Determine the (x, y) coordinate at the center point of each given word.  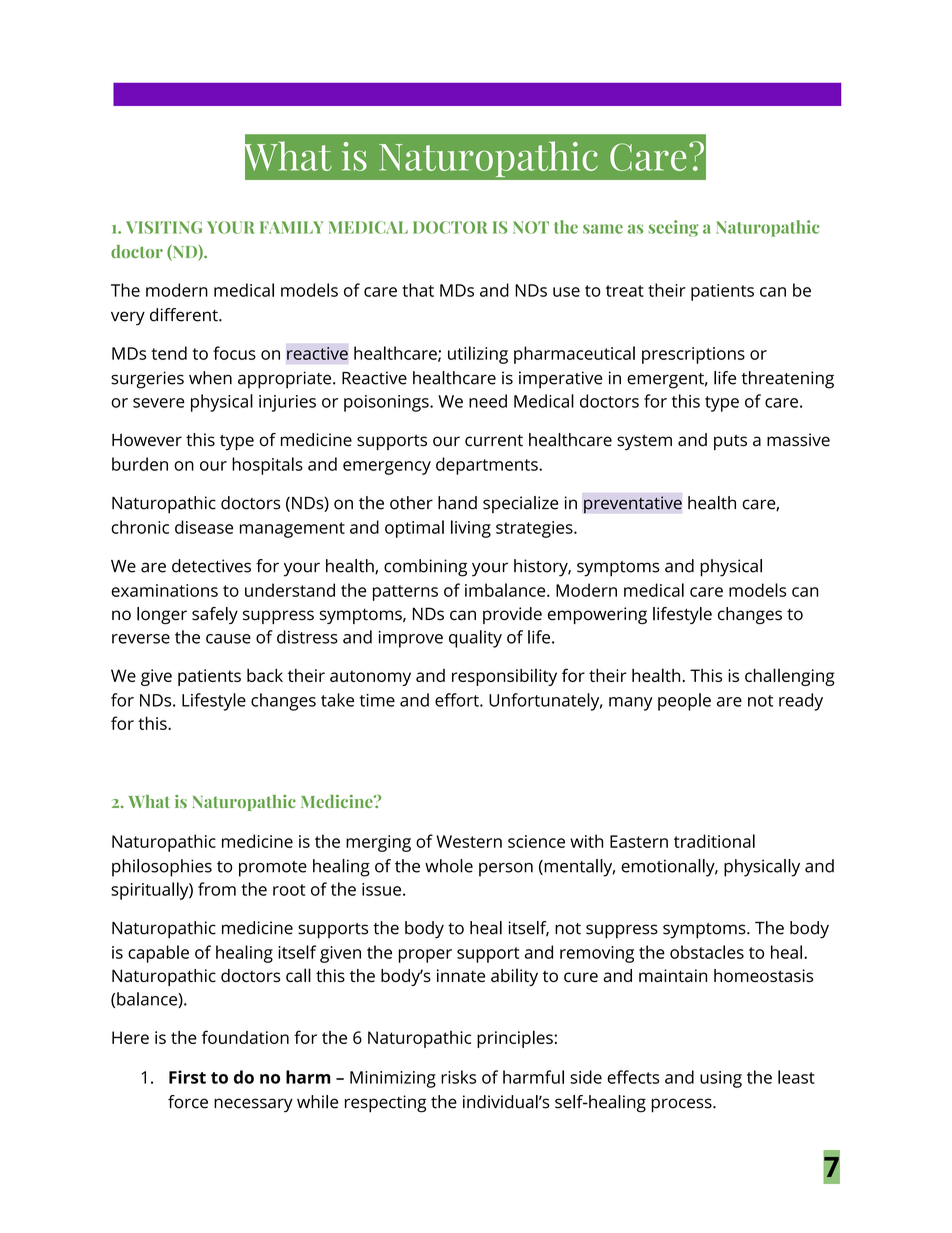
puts (730, 442)
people (684, 702)
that (418, 290)
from (217, 889)
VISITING (164, 227)
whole (449, 866)
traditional (714, 841)
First (187, 1077)
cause (228, 639)
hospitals (267, 466)
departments (488, 466)
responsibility (504, 677)
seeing (674, 228)
